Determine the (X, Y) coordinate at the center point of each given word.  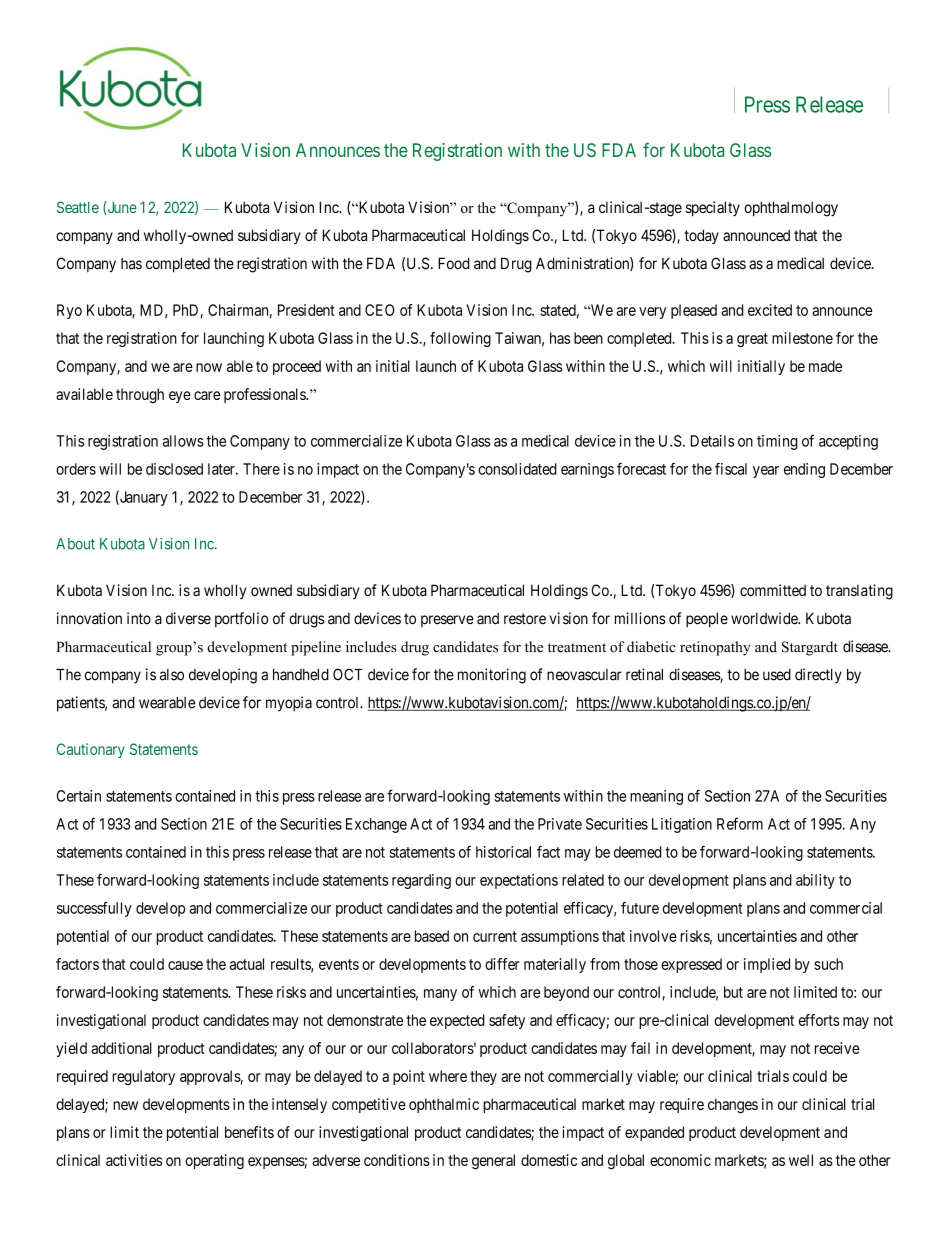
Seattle (78, 207)
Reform (740, 824)
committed (773, 590)
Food (453, 263)
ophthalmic (444, 1105)
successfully (94, 909)
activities (134, 1160)
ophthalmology (791, 209)
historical (503, 852)
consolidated (517, 469)
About (75, 544)
